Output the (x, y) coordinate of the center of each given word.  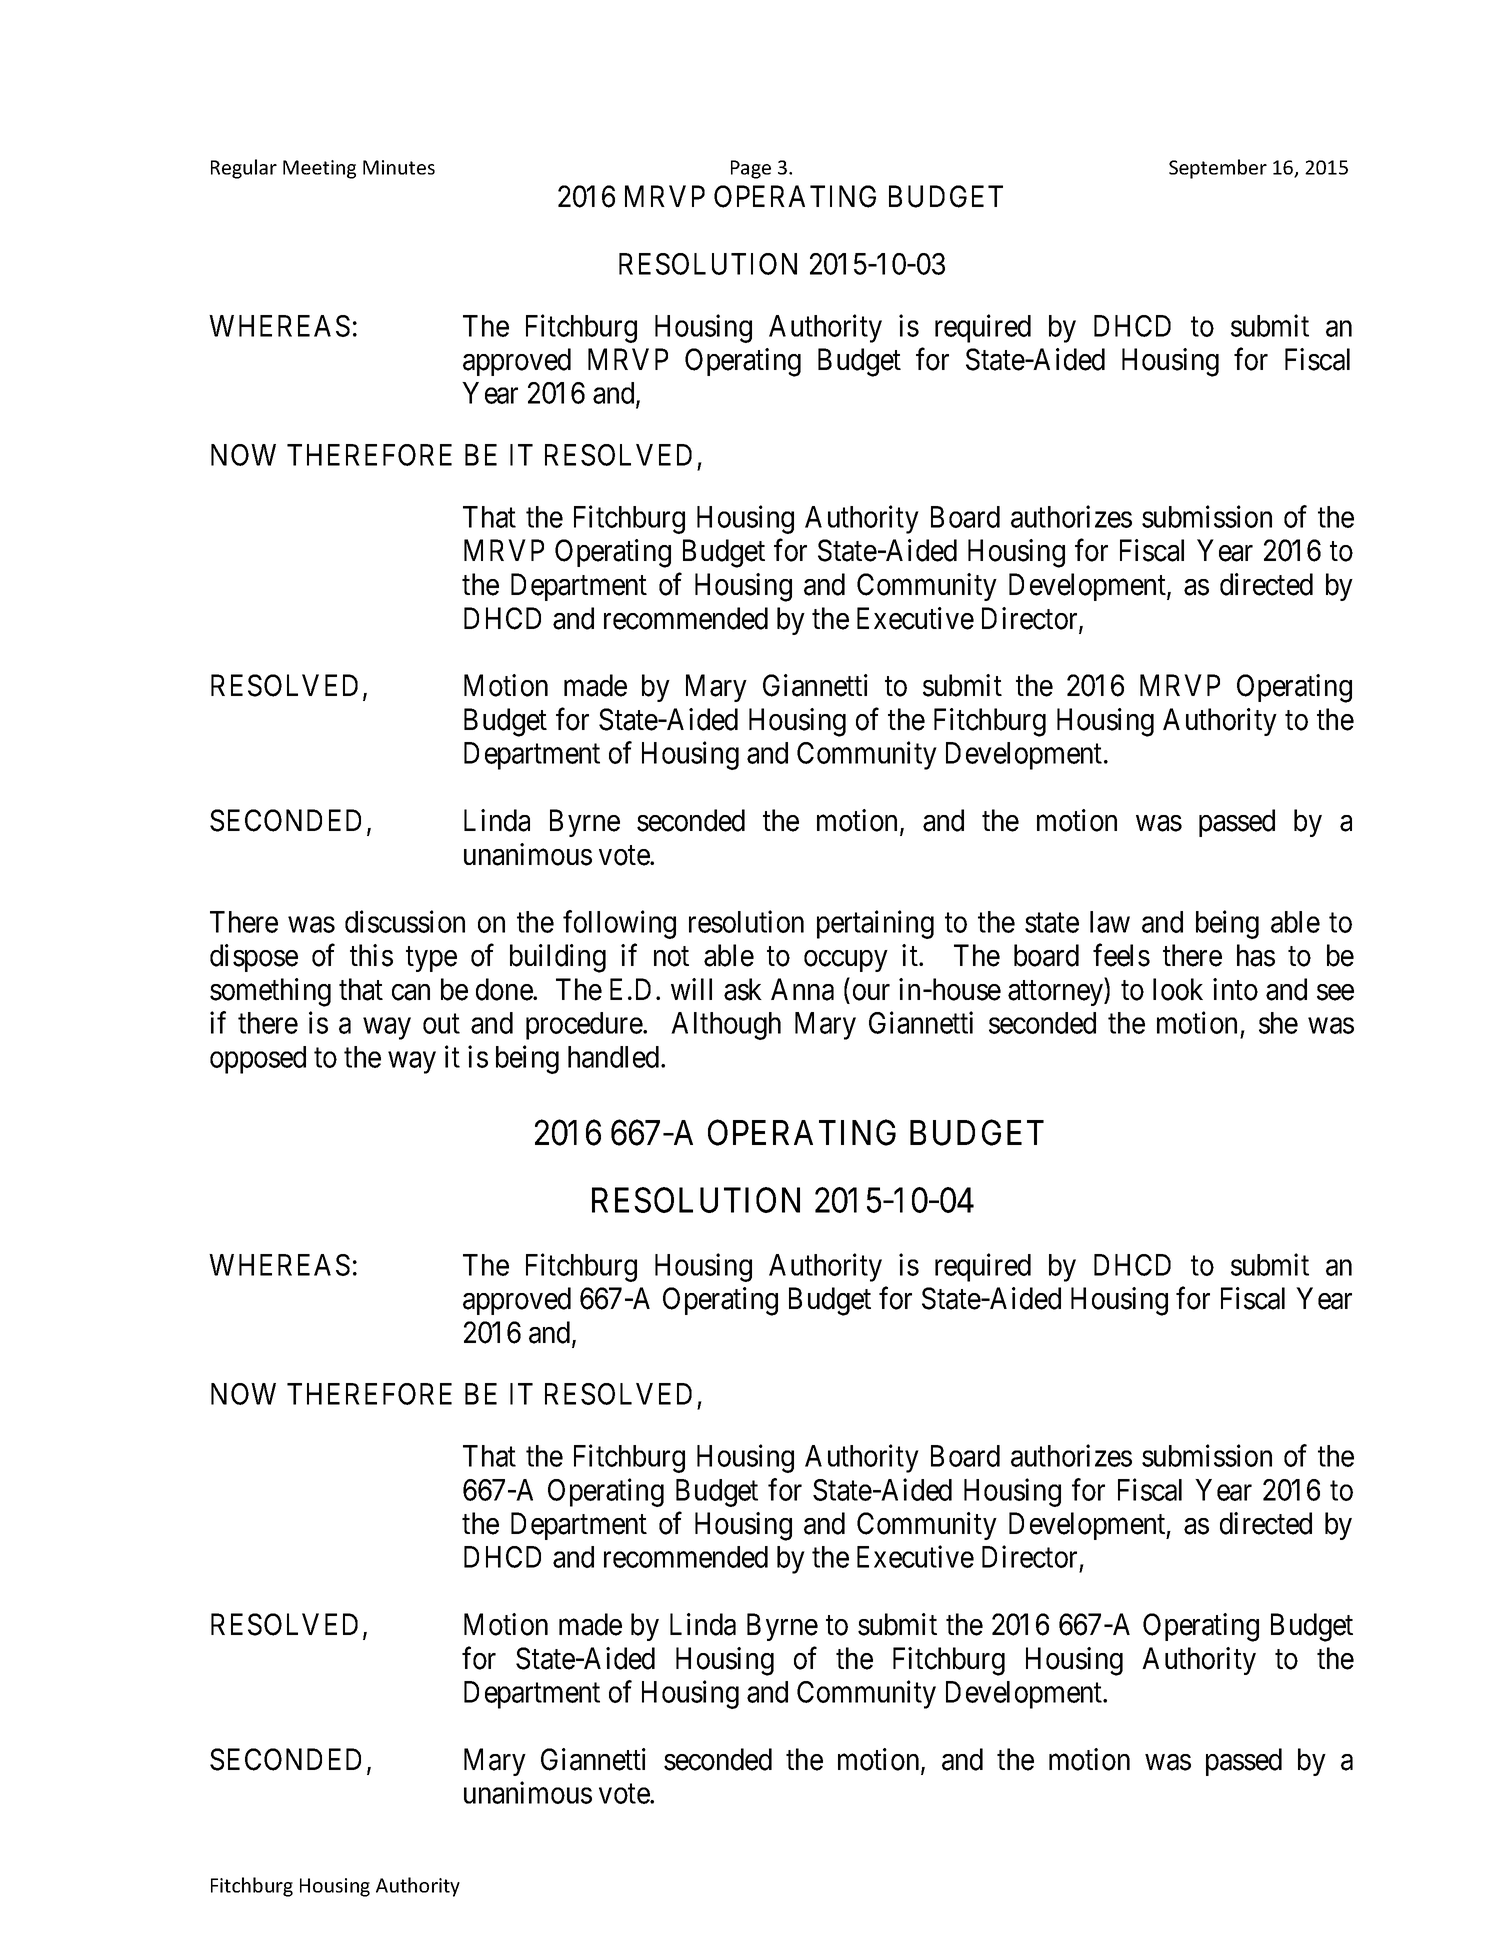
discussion (405, 921)
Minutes (399, 167)
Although (726, 1026)
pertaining (875, 924)
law (1110, 922)
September (1218, 169)
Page (751, 169)
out (441, 1024)
